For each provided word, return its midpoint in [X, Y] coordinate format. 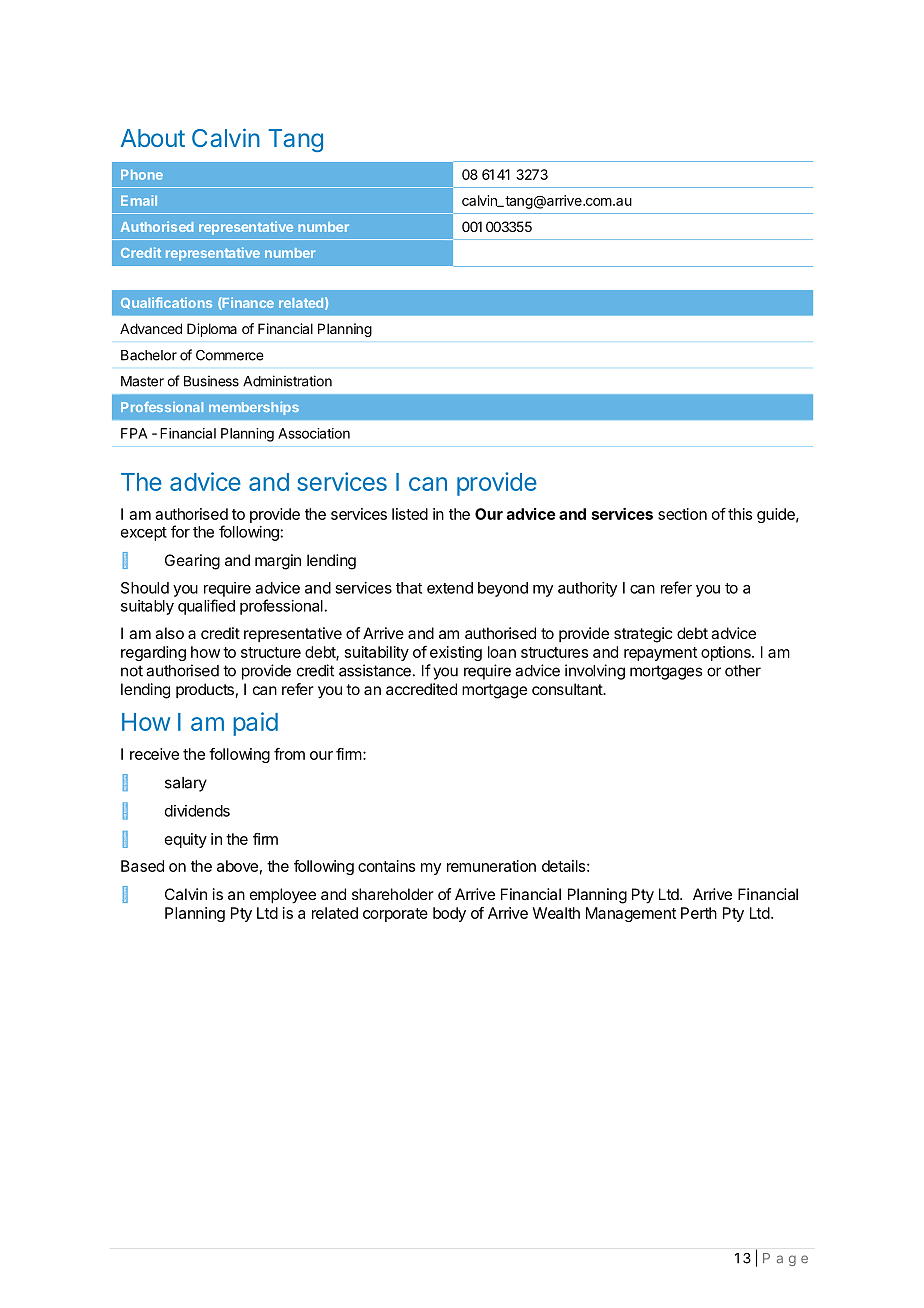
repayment [660, 654]
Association [314, 433]
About [153, 138]
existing [456, 653]
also [169, 633]
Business [211, 381]
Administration [287, 381]
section [682, 514]
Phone [142, 175]
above [237, 866]
